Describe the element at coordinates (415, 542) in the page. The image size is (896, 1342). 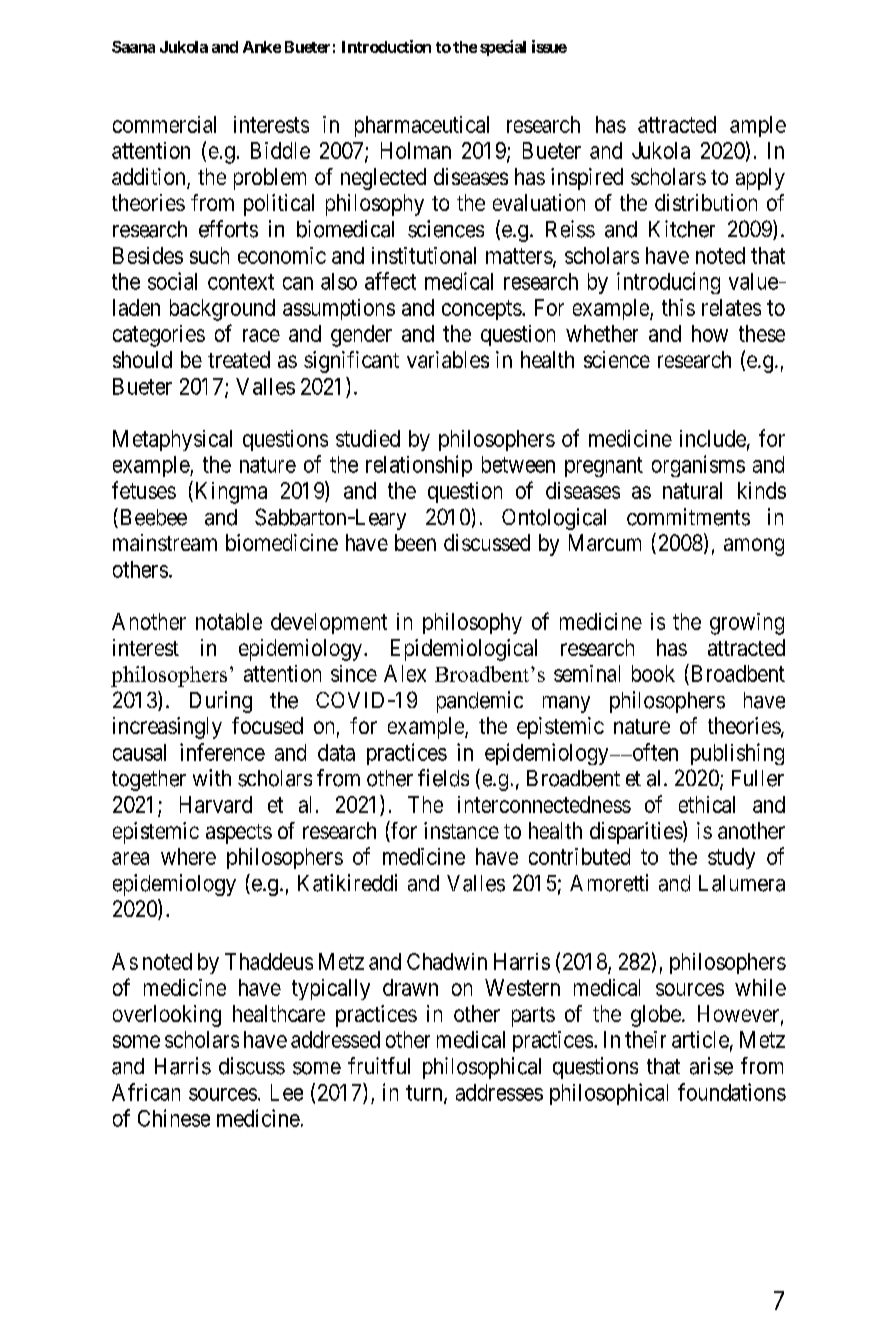
I see `been` at that location.
